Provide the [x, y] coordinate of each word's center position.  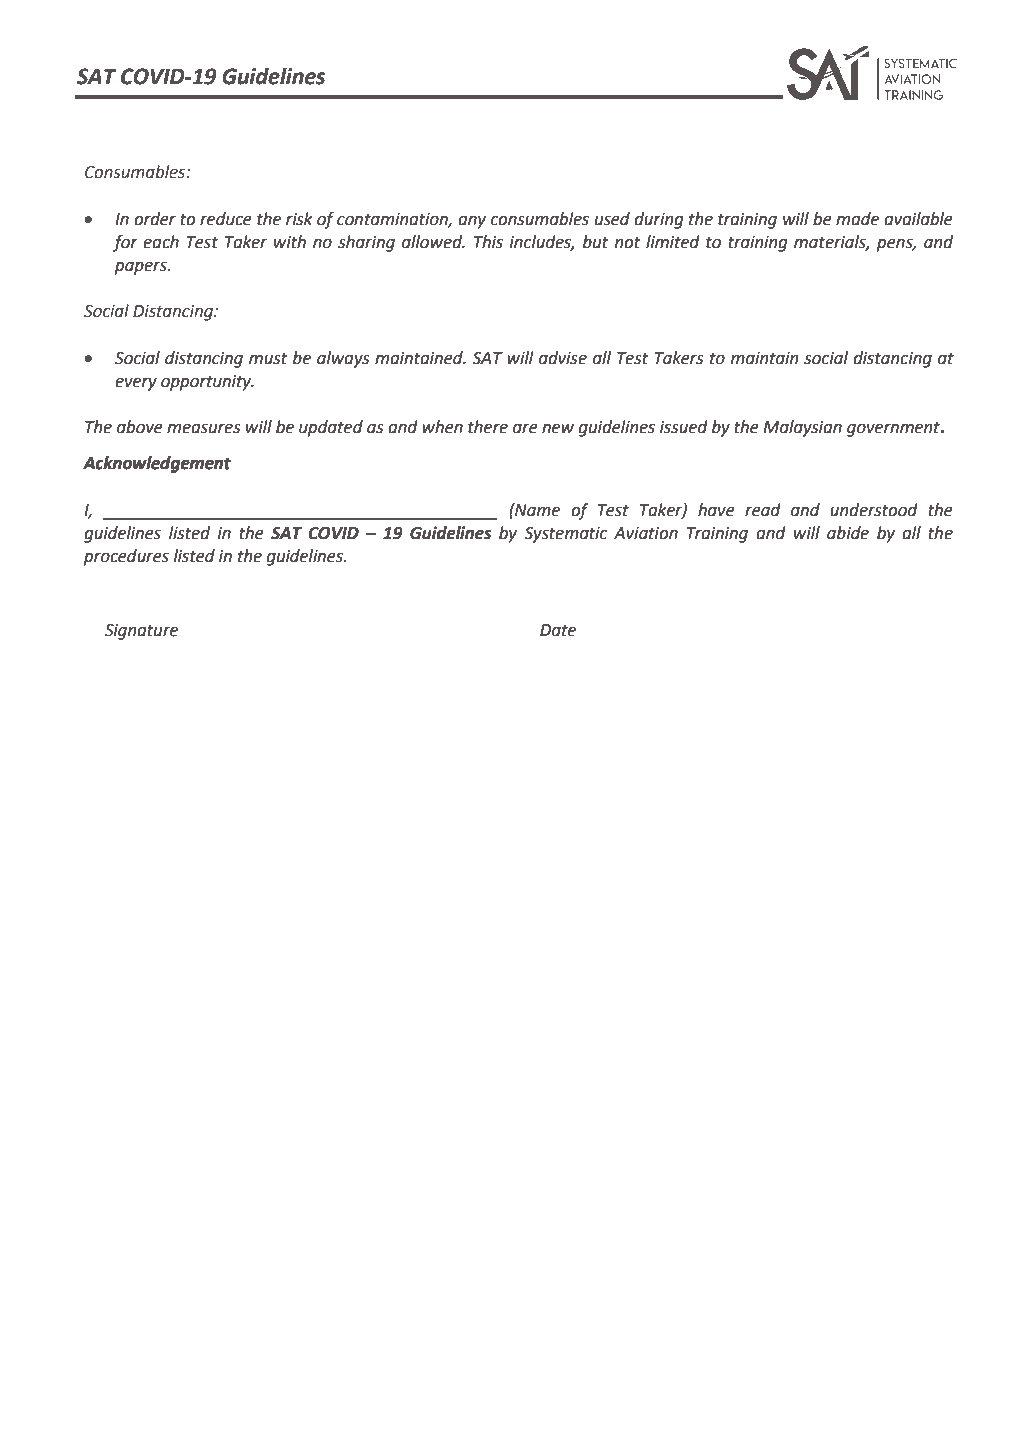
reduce [226, 219]
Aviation [646, 533]
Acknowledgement [157, 464]
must [268, 358]
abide [848, 533]
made [857, 219]
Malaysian [802, 428]
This [488, 242]
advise [563, 358]
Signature [141, 632]
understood [874, 510]
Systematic [566, 535]
